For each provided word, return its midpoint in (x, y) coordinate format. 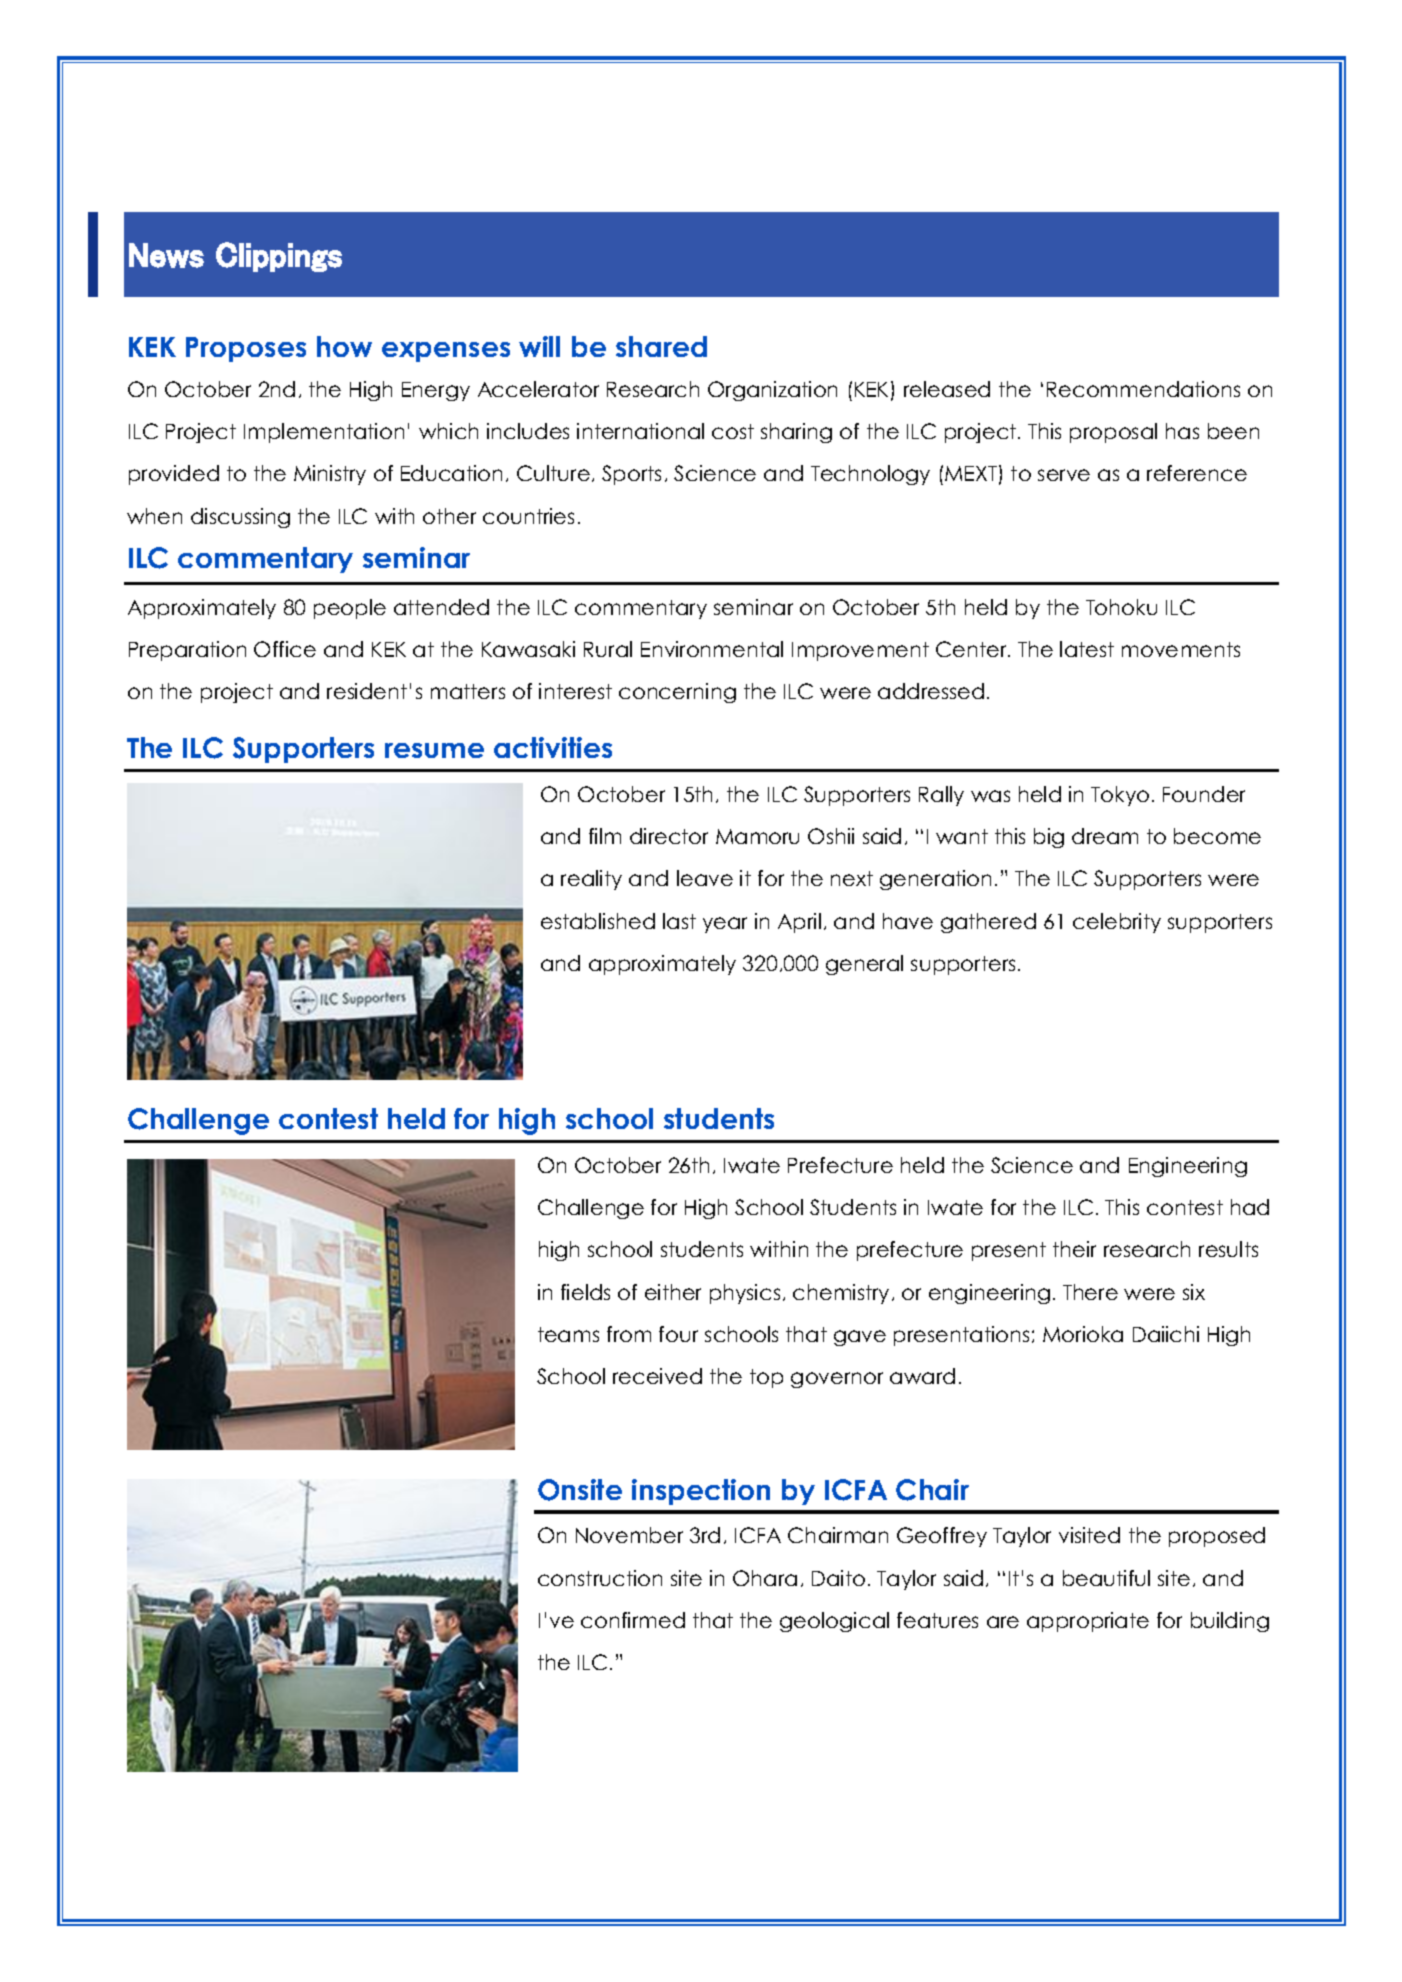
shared (661, 346)
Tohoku (1121, 607)
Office (285, 649)
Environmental (712, 649)
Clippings (279, 257)
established (598, 921)
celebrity (1117, 923)
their (1074, 1249)
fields (585, 1292)
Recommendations (1143, 389)
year (725, 925)
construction (600, 1578)
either (673, 1292)
